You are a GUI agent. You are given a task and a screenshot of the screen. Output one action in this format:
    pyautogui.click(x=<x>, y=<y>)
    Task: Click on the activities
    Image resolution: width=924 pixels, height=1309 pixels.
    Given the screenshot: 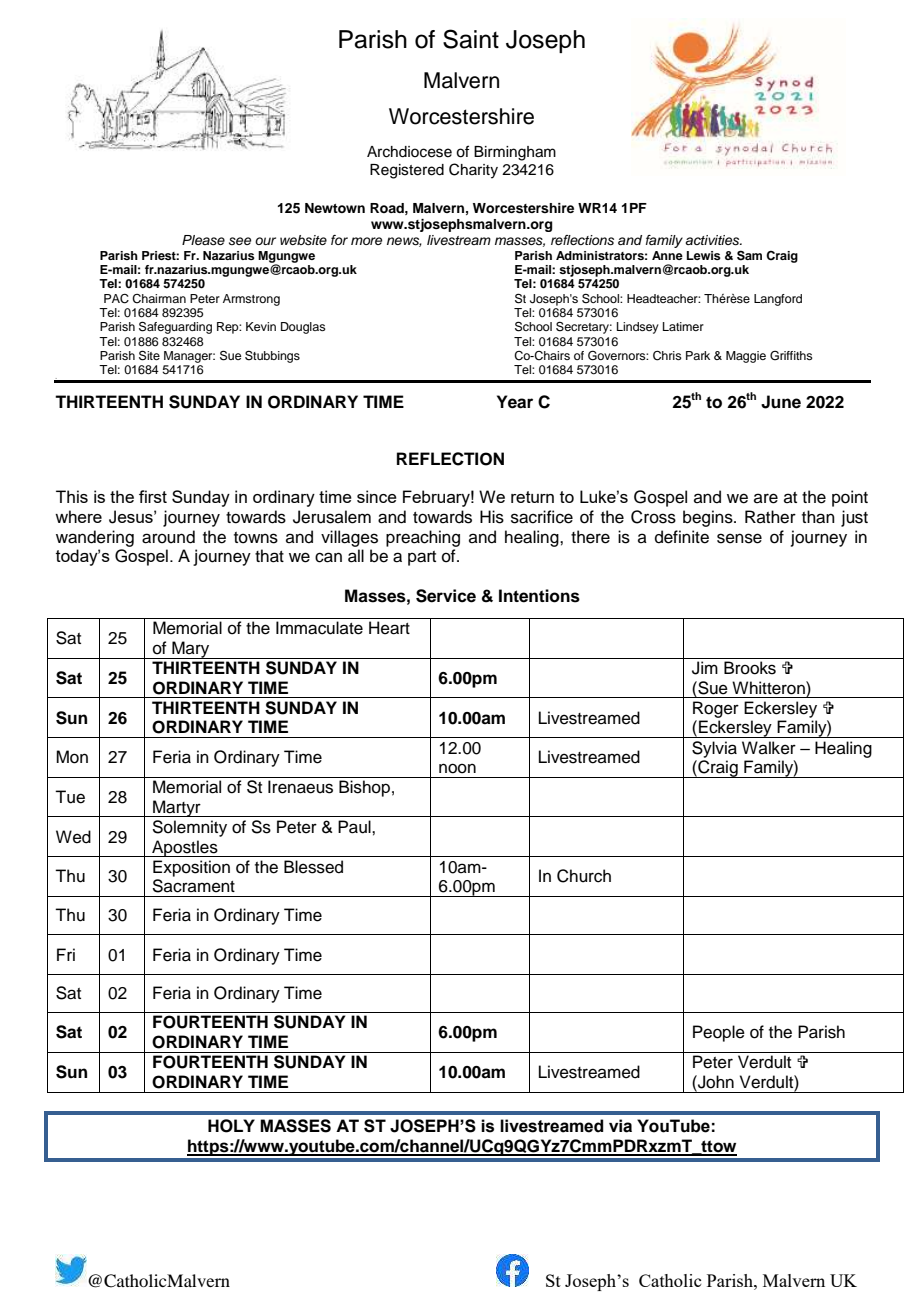 What is the action you would take?
    pyautogui.click(x=713, y=240)
